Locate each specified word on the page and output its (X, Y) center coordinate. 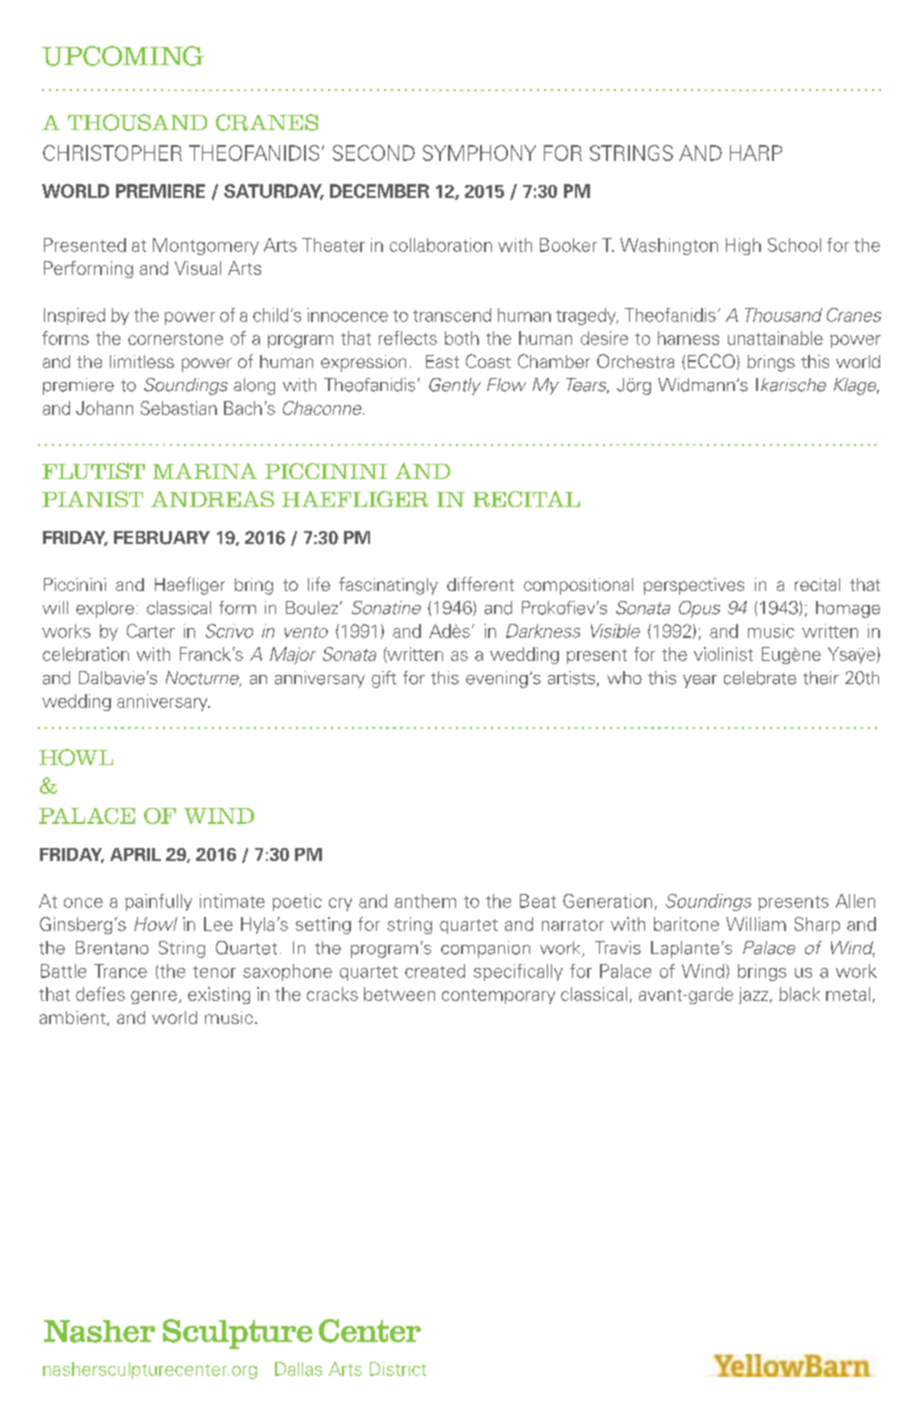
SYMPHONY (479, 153)
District (398, 1369)
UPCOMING (123, 56)
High (743, 246)
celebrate (760, 678)
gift (384, 679)
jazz (753, 995)
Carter (151, 631)
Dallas (298, 1369)
